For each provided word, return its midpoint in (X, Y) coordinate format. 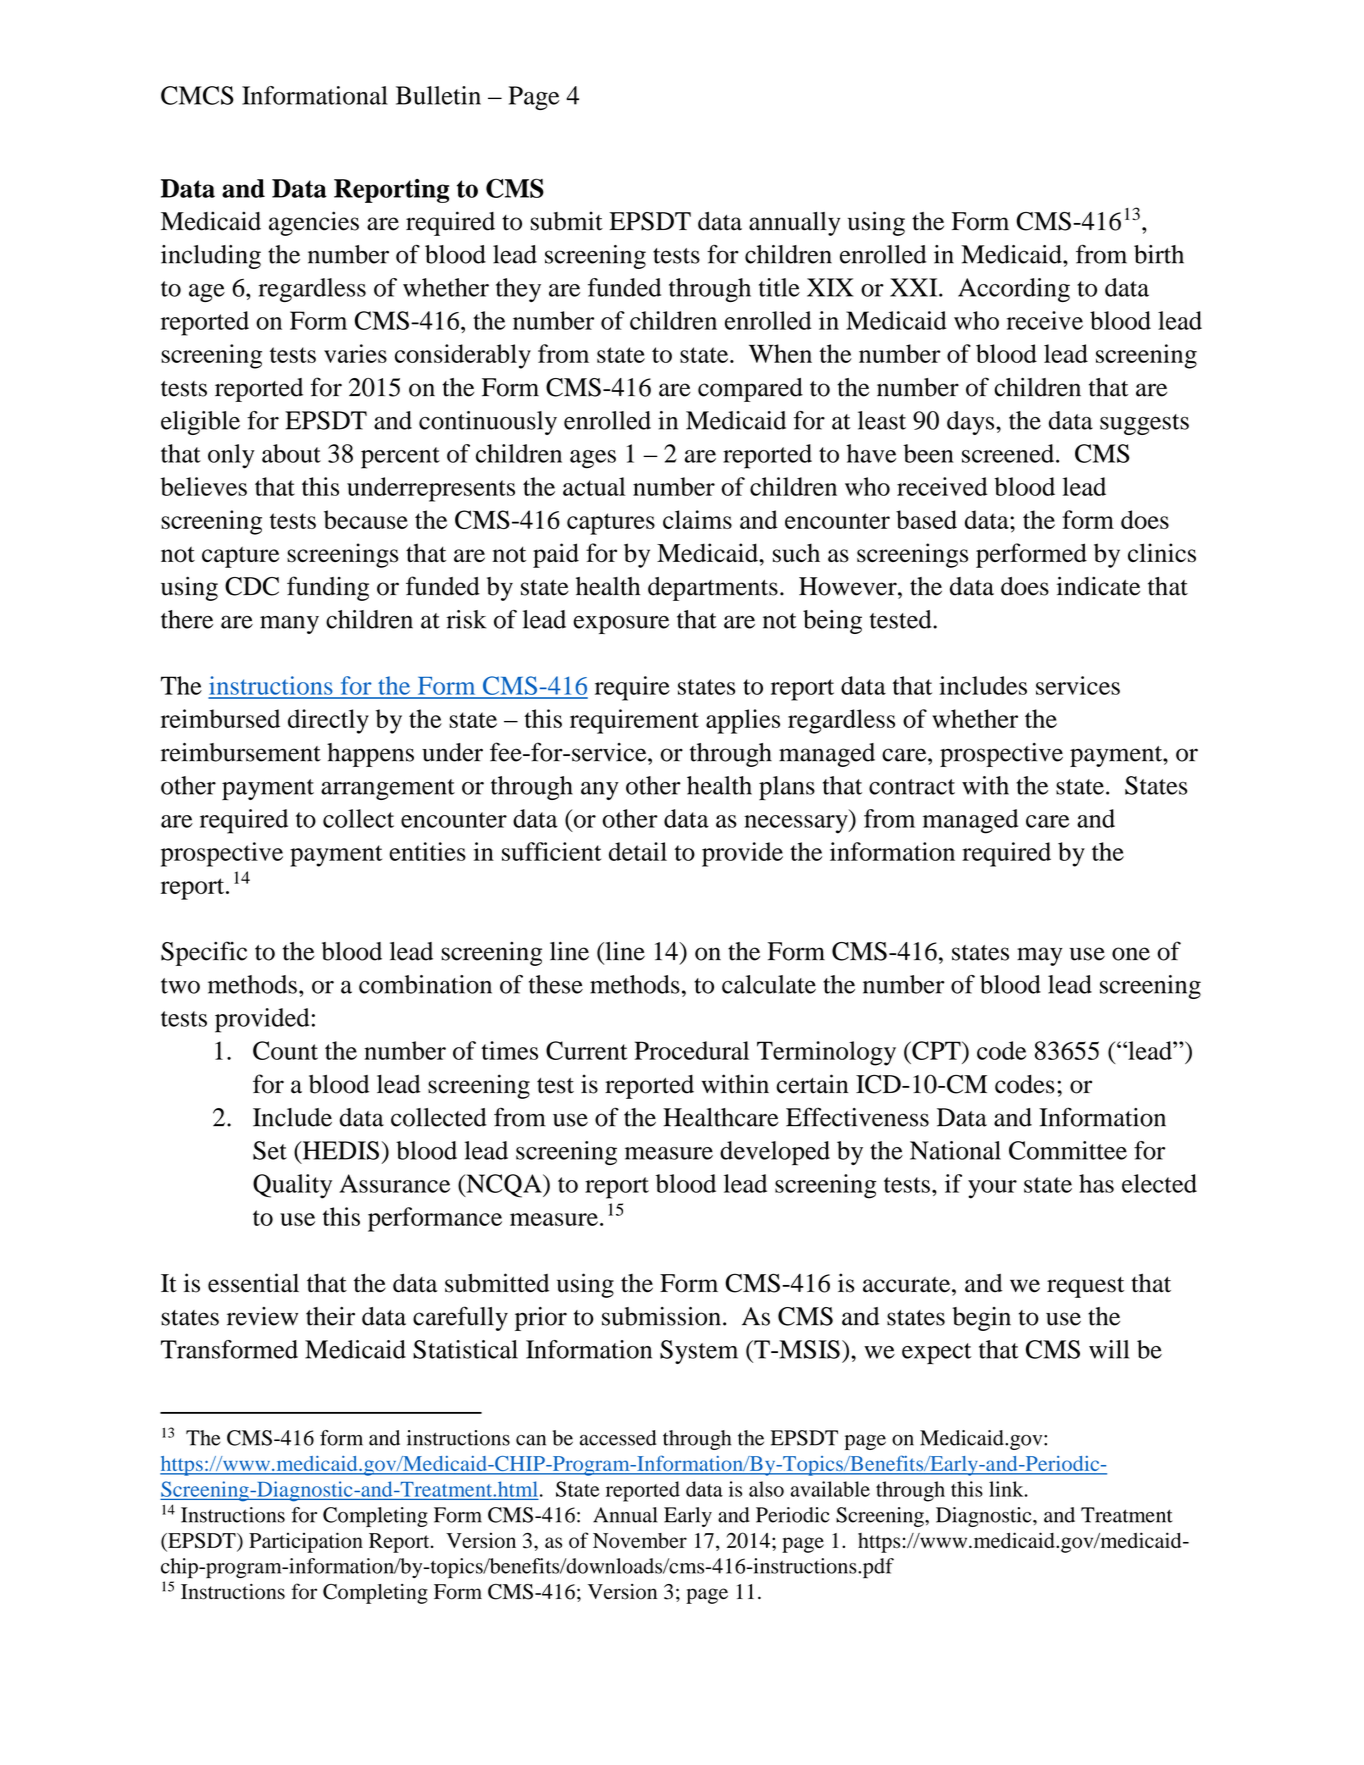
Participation (306, 1542)
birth (1159, 254)
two (180, 986)
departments (713, 589)
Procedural (691, 1050)
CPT (936, 1050)
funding (328, 588)
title (779, 287)
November (640, 1540)
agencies (314, 223)
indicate (1098, 586)
